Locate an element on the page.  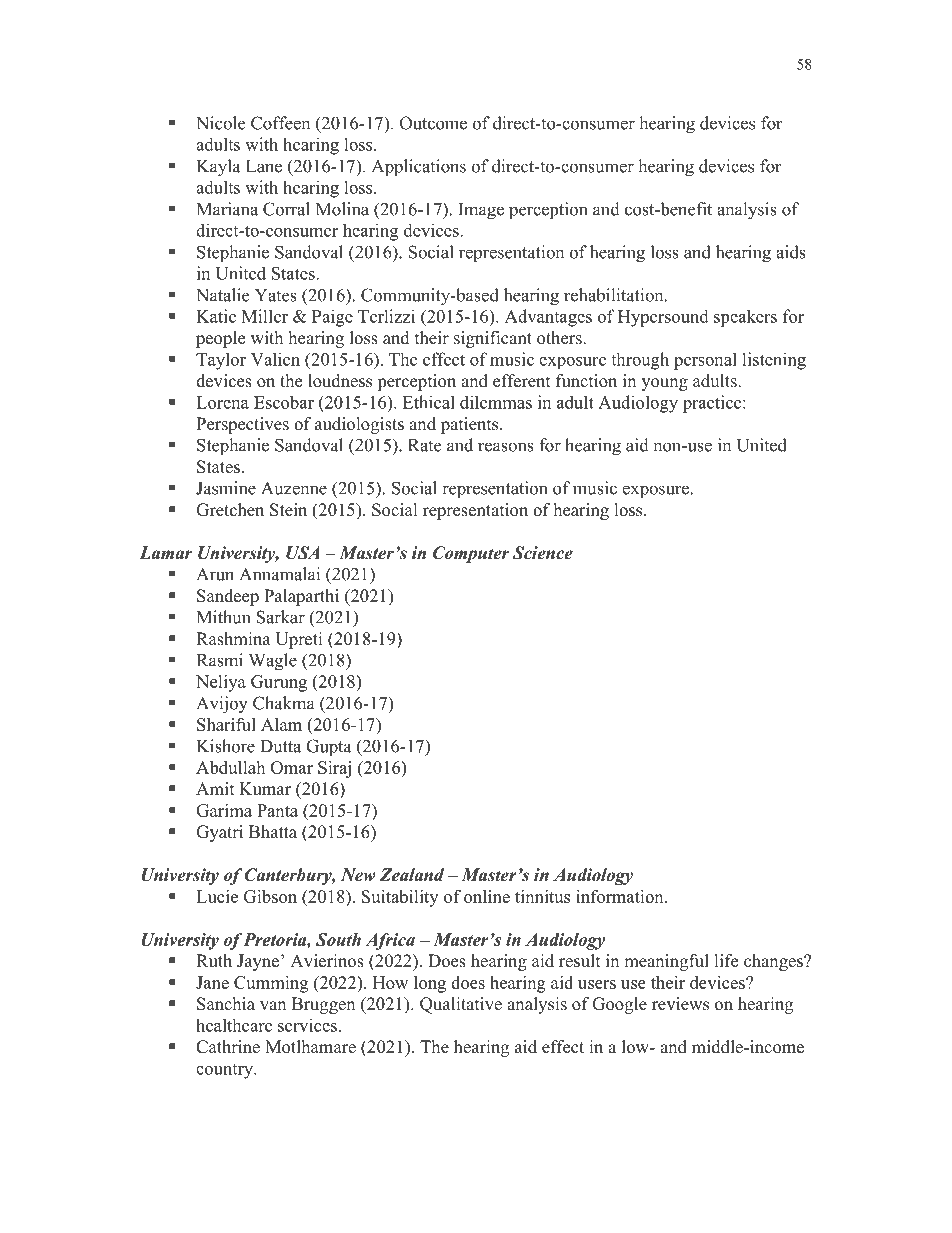
Lane is located at coordinates (264, 166).
